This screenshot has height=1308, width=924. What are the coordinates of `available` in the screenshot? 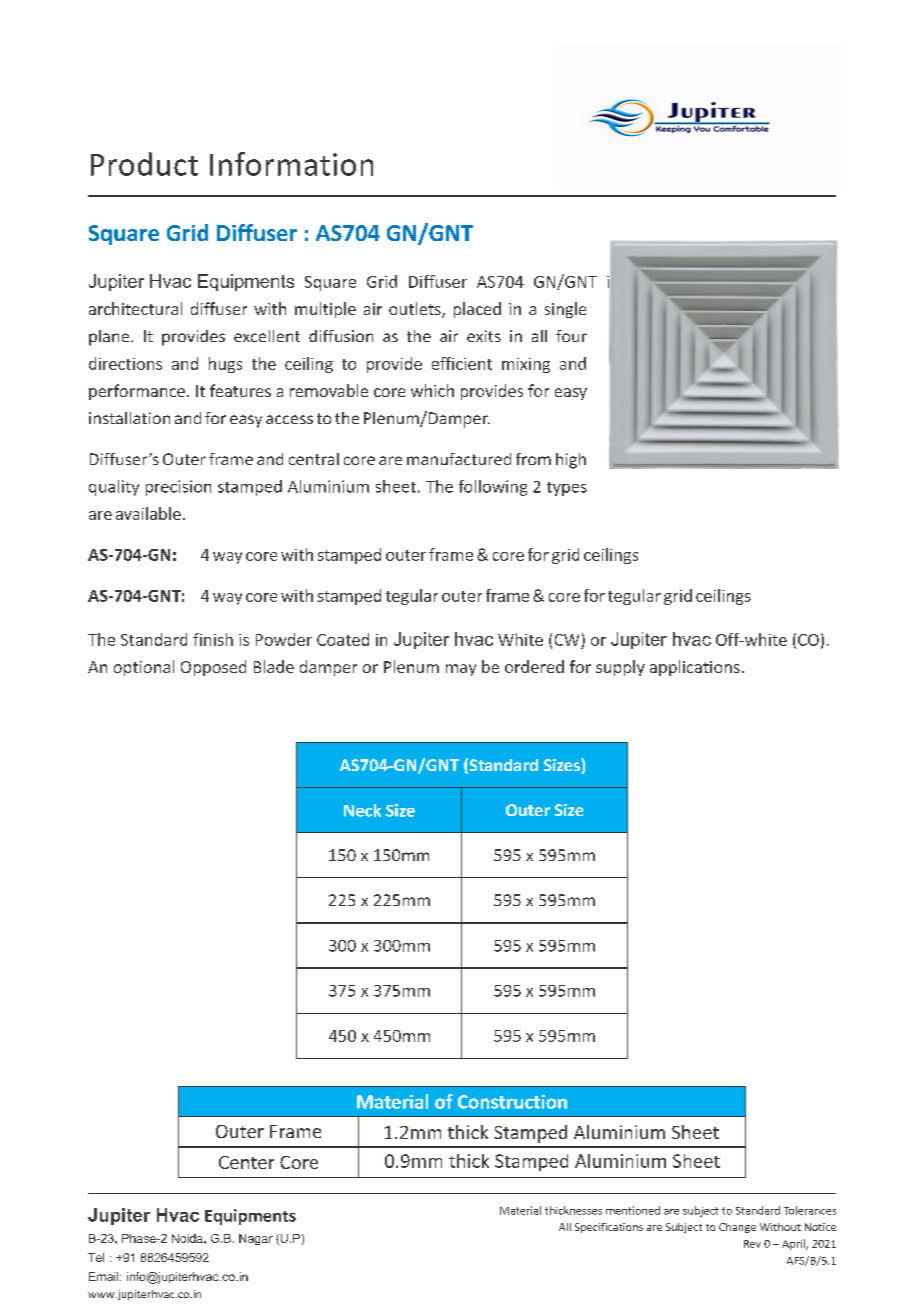 It's located at (148, 513).
